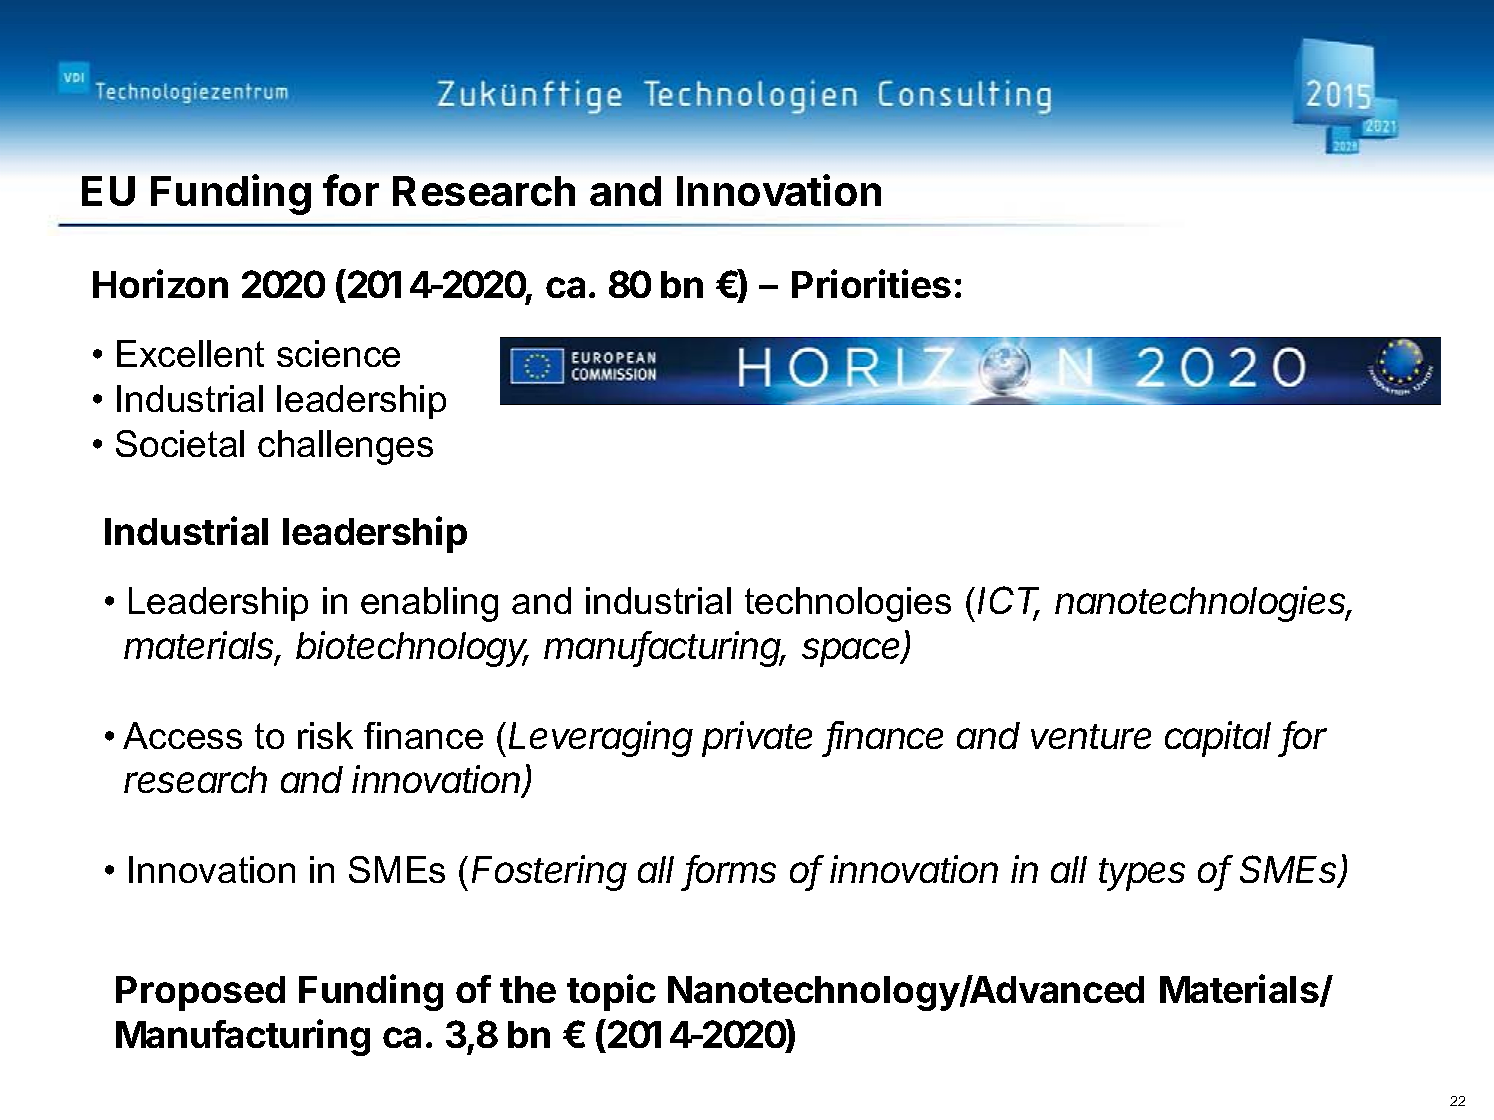 This page has width=1494, height=1120. Describe the element at coordinates (871, 283) in the page. I see `Priorities` at that location.
